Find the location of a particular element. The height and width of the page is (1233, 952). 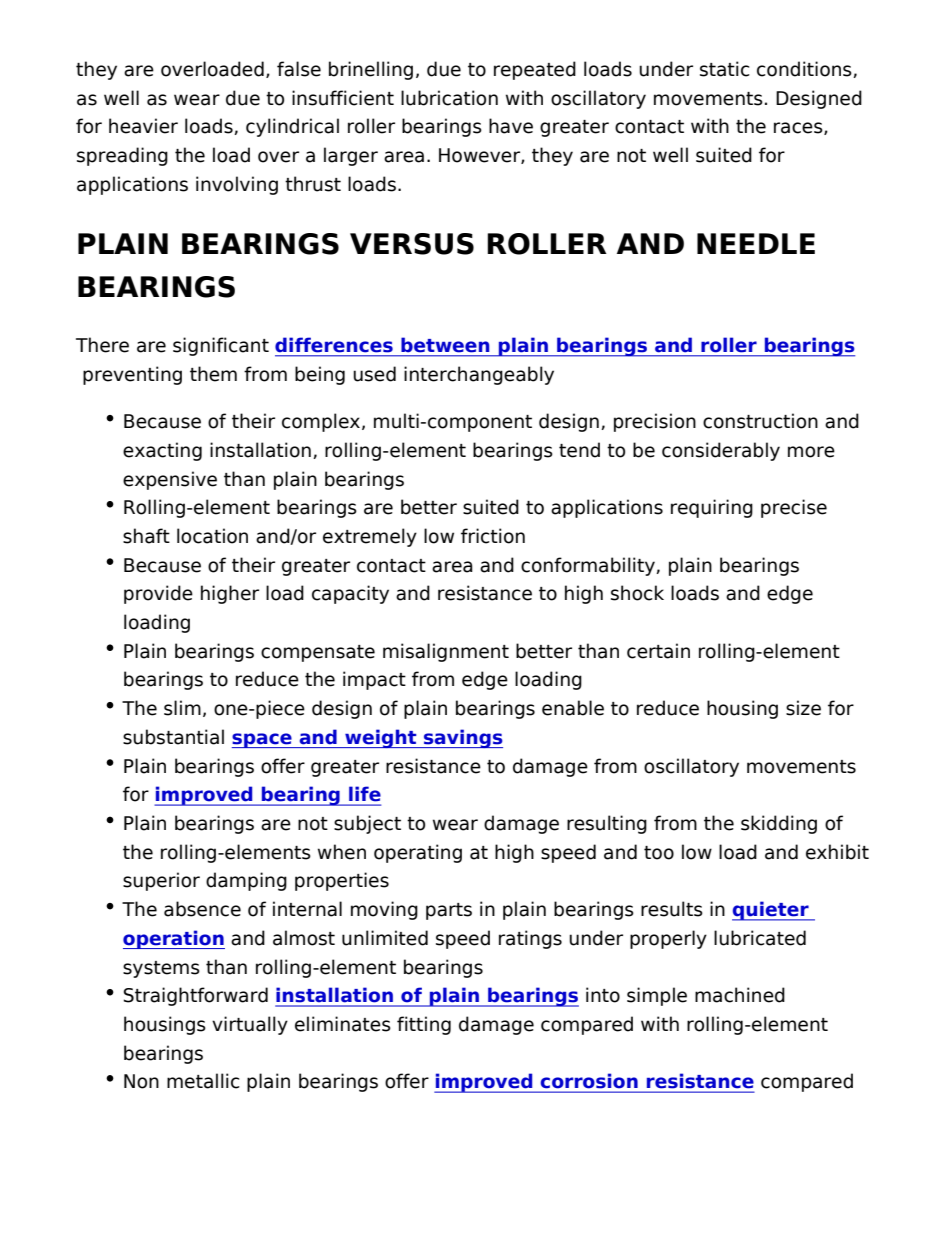

superior is located at coordinates (161, 881).
